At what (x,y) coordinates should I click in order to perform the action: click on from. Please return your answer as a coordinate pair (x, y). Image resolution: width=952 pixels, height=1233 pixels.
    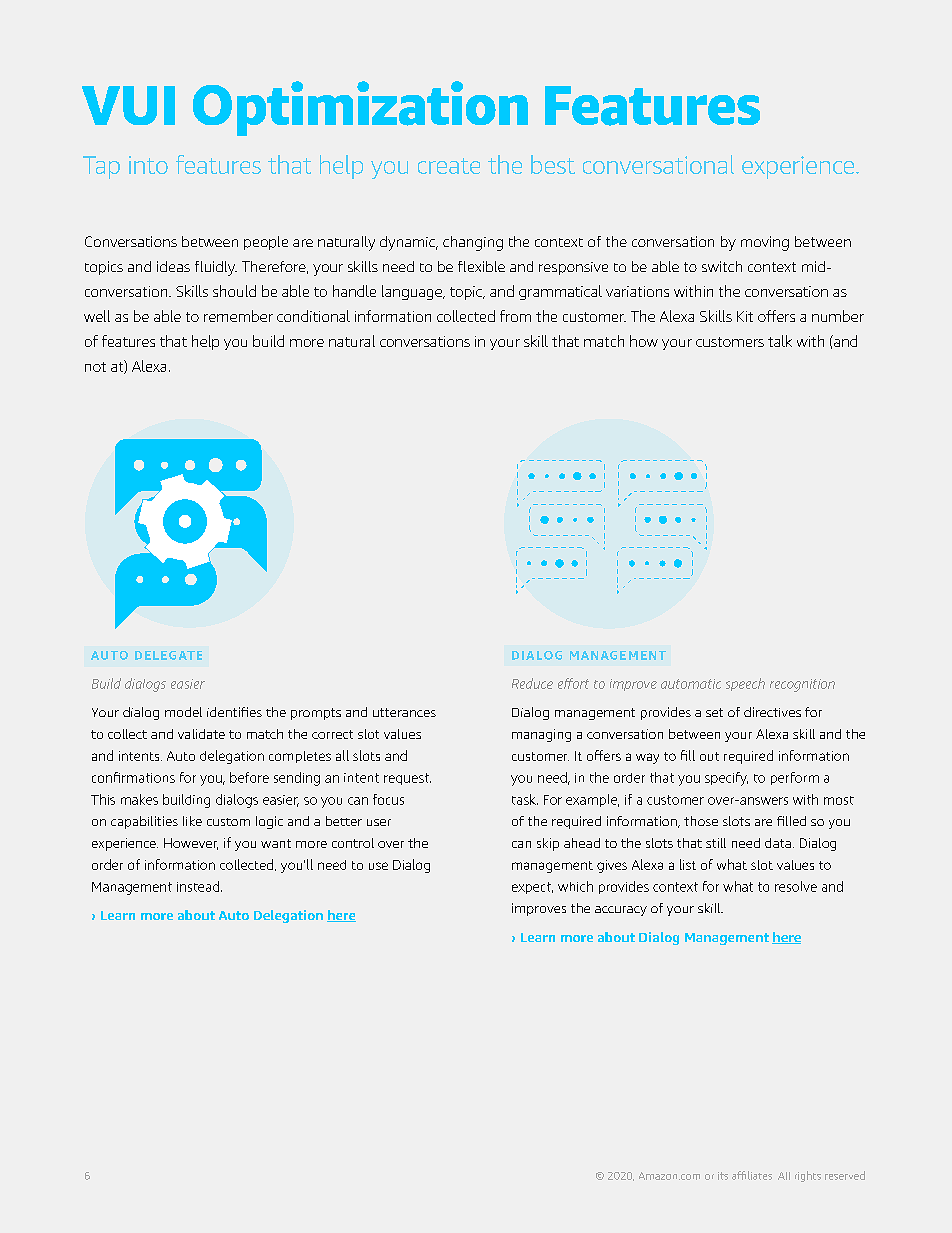
    Looking at the image, I should click on (515, 316).
